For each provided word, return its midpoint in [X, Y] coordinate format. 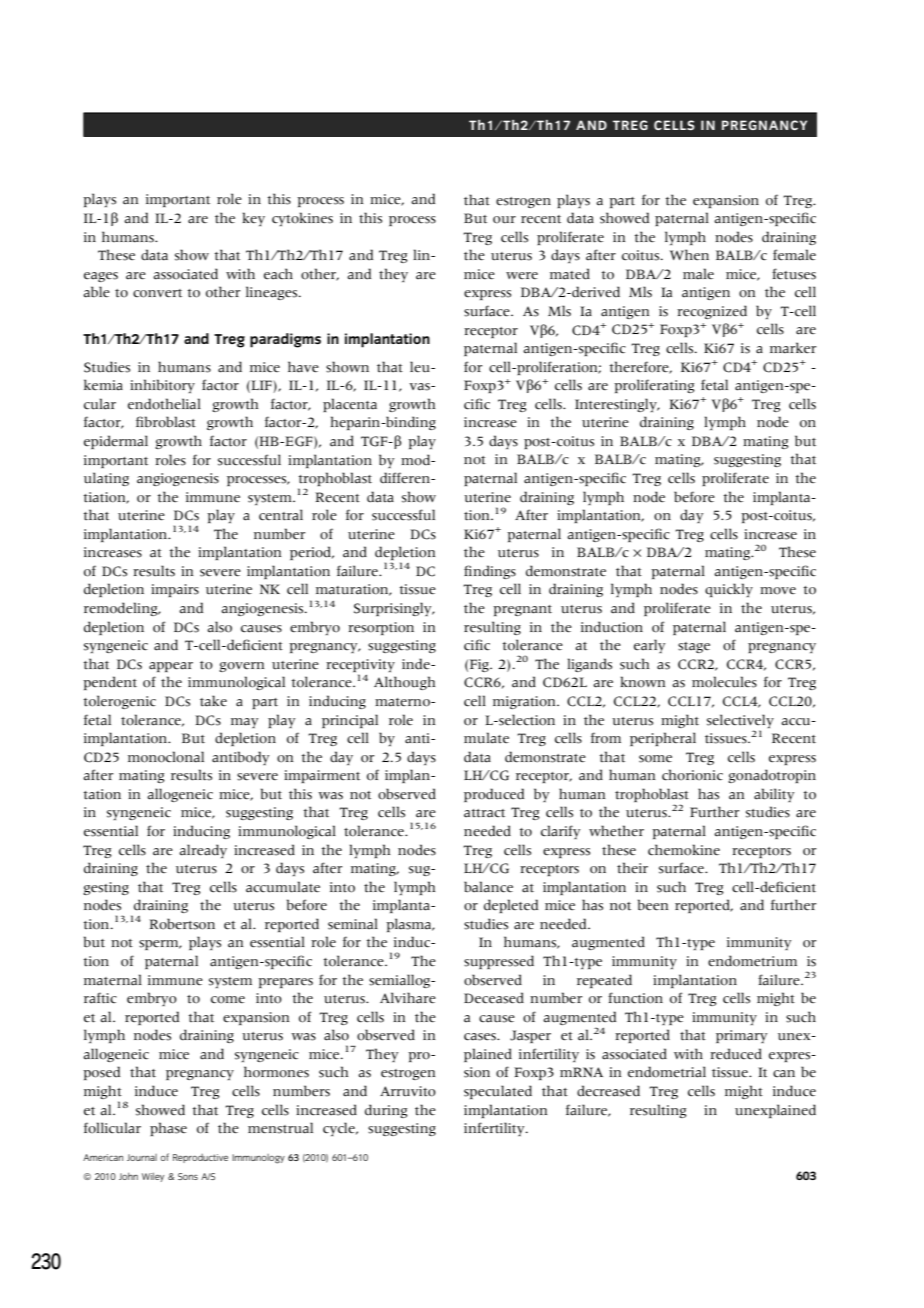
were [522, 276]
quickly [729, 590]
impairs [175, 590]
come [228, 1000]
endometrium [752, 961]
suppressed [499, 962]
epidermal [116, 442]
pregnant [522, 610]
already [203, 851]
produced [494, 795]
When [689, 255]
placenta [350, 405]
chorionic [692, 775]
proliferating [654, 386]
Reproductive [200, 1158]
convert [157, 293]
